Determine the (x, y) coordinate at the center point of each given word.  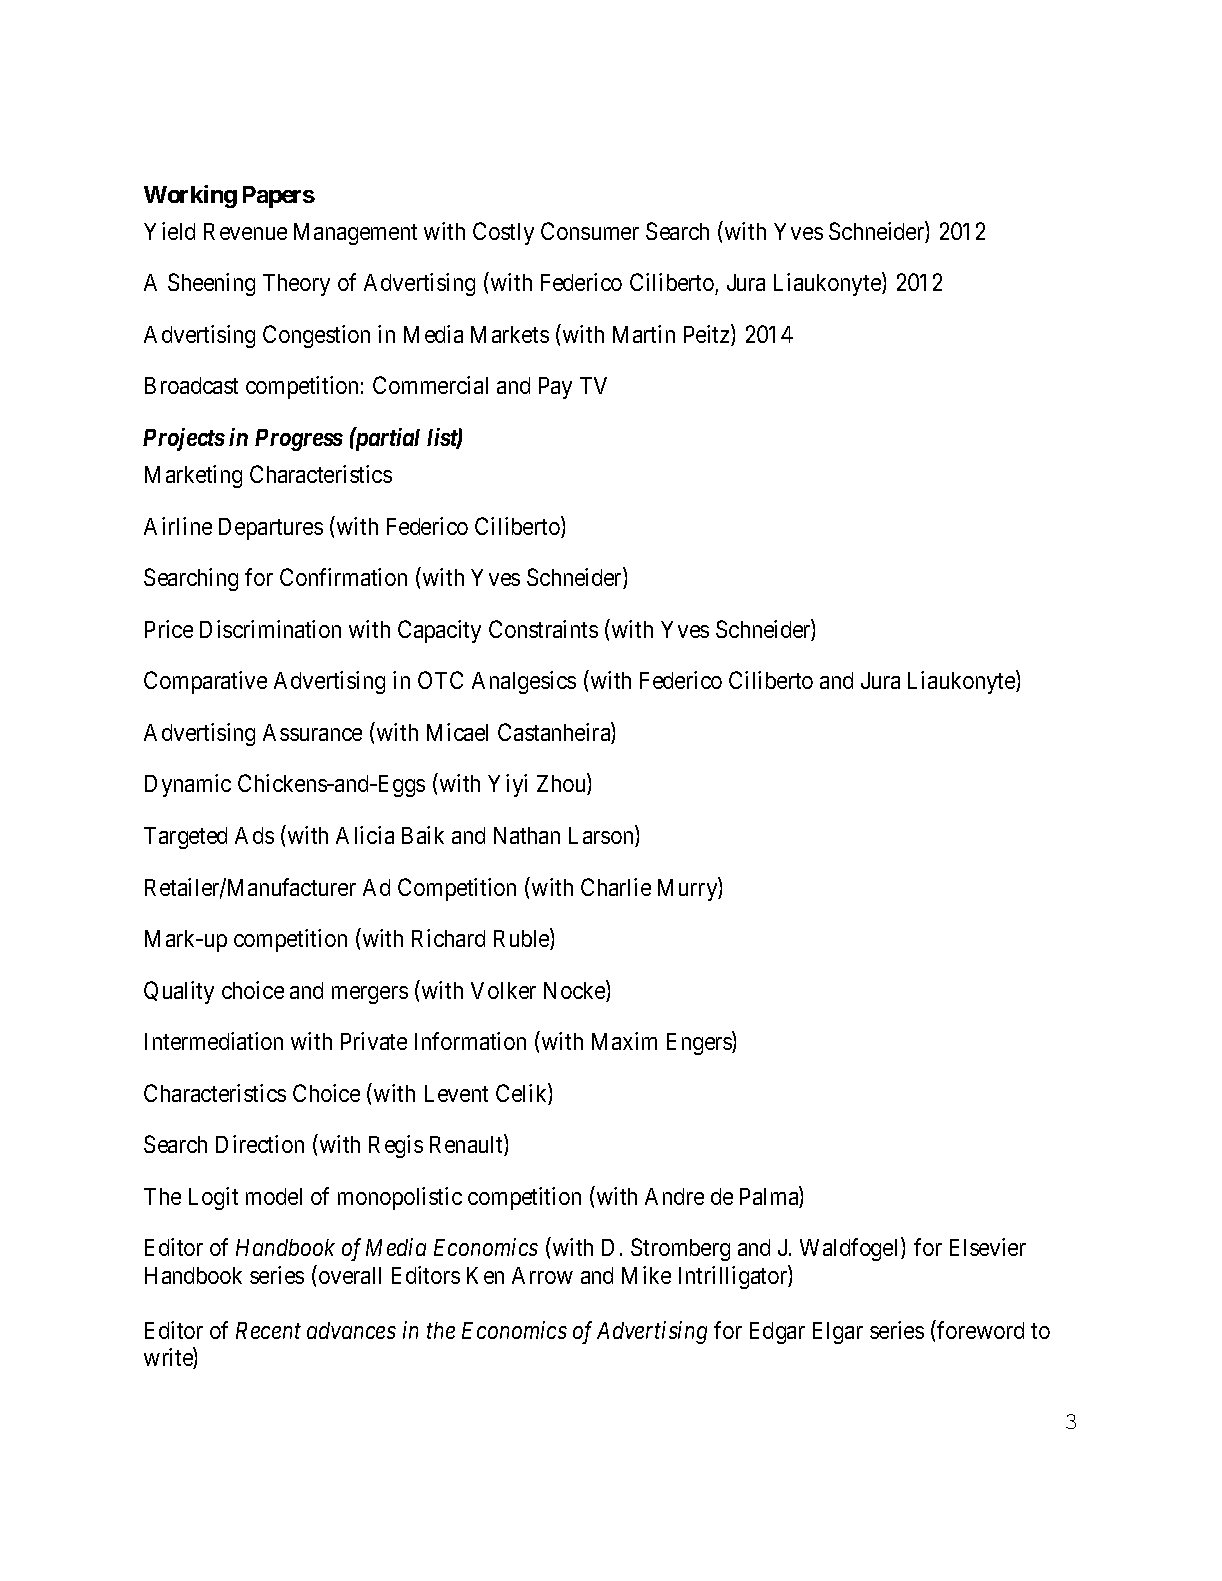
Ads (254, 835)
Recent (268, 1330)
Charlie (616, 887)
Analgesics (524, 682)
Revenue (245, 231)
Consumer (590, 231)
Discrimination (270, 629)
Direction (260, 1144)
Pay (555, 388)
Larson (602, 836)
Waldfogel (851, 1249)
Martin (644, 334)
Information (470, 1041)
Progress (299, 440)
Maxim (624, 1041)
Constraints (543, 629)
